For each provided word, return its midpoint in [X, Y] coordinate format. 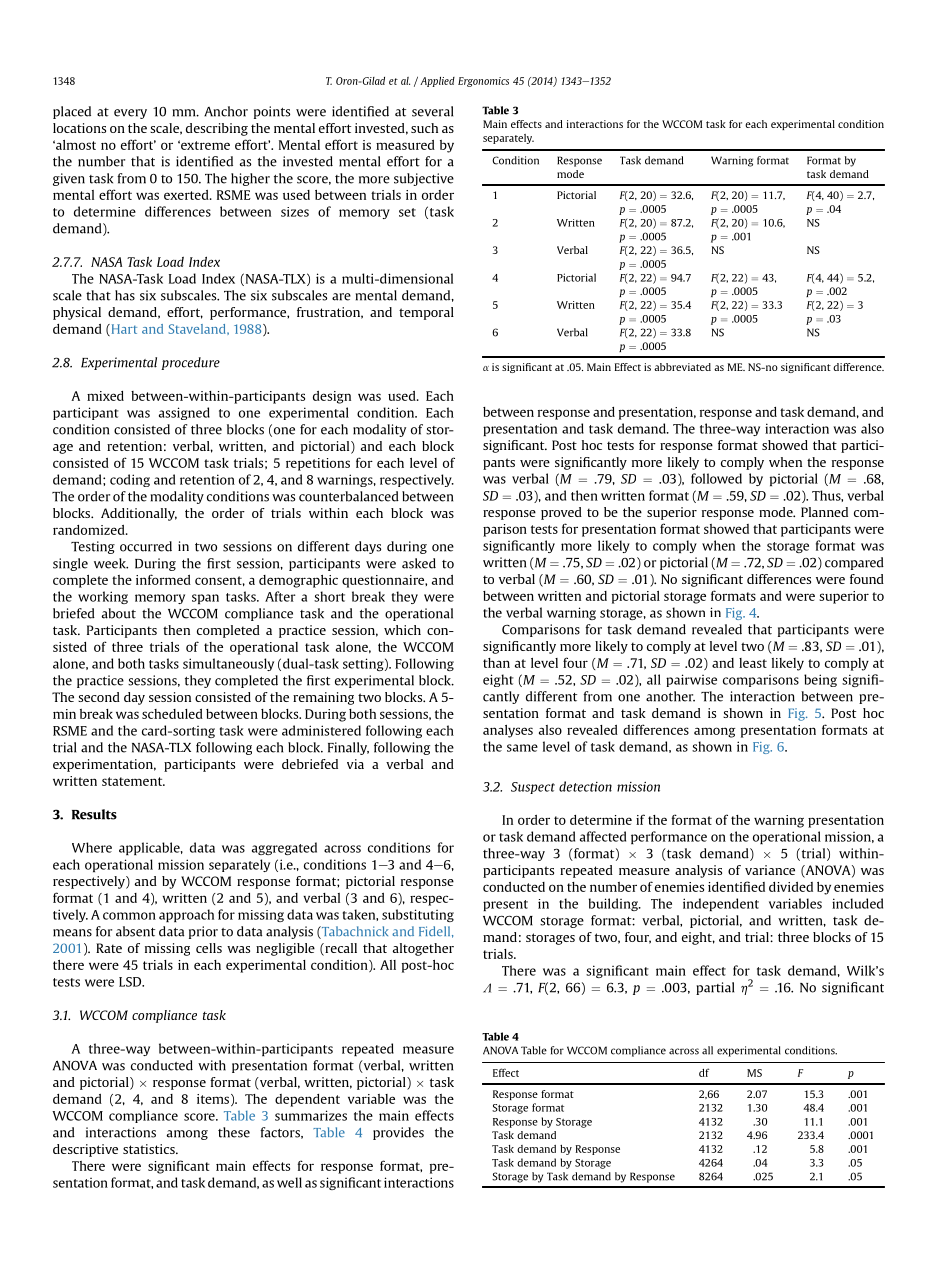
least [753, 663]
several [432, 111]
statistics [150, 1149]
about [119, 613]
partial [715, 988]
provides [398, 1133]
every [130, 114]
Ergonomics [483, 82]
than [496, 663]
